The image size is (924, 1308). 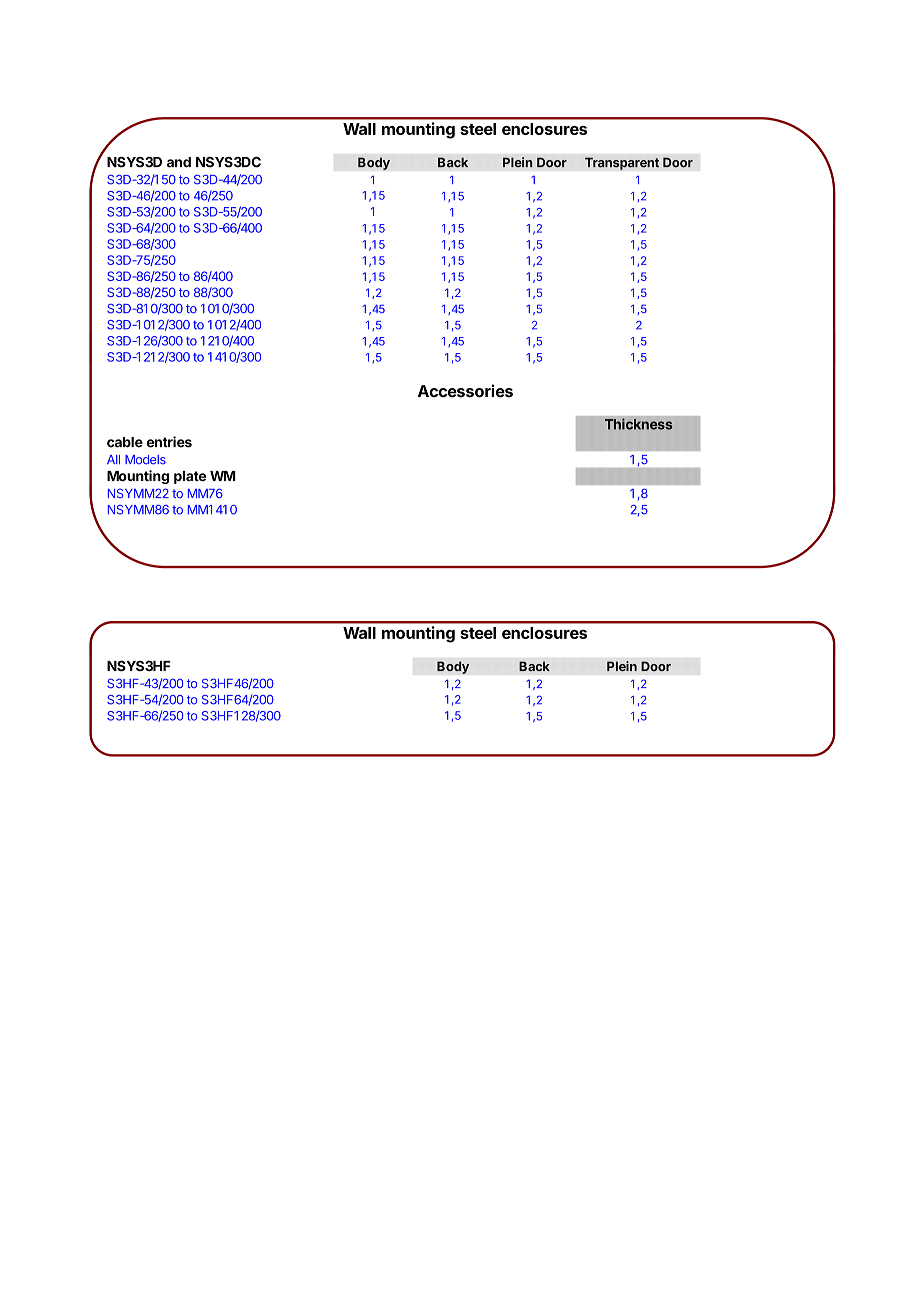 I want to click on Accessories, so click(x=465, y=391).
